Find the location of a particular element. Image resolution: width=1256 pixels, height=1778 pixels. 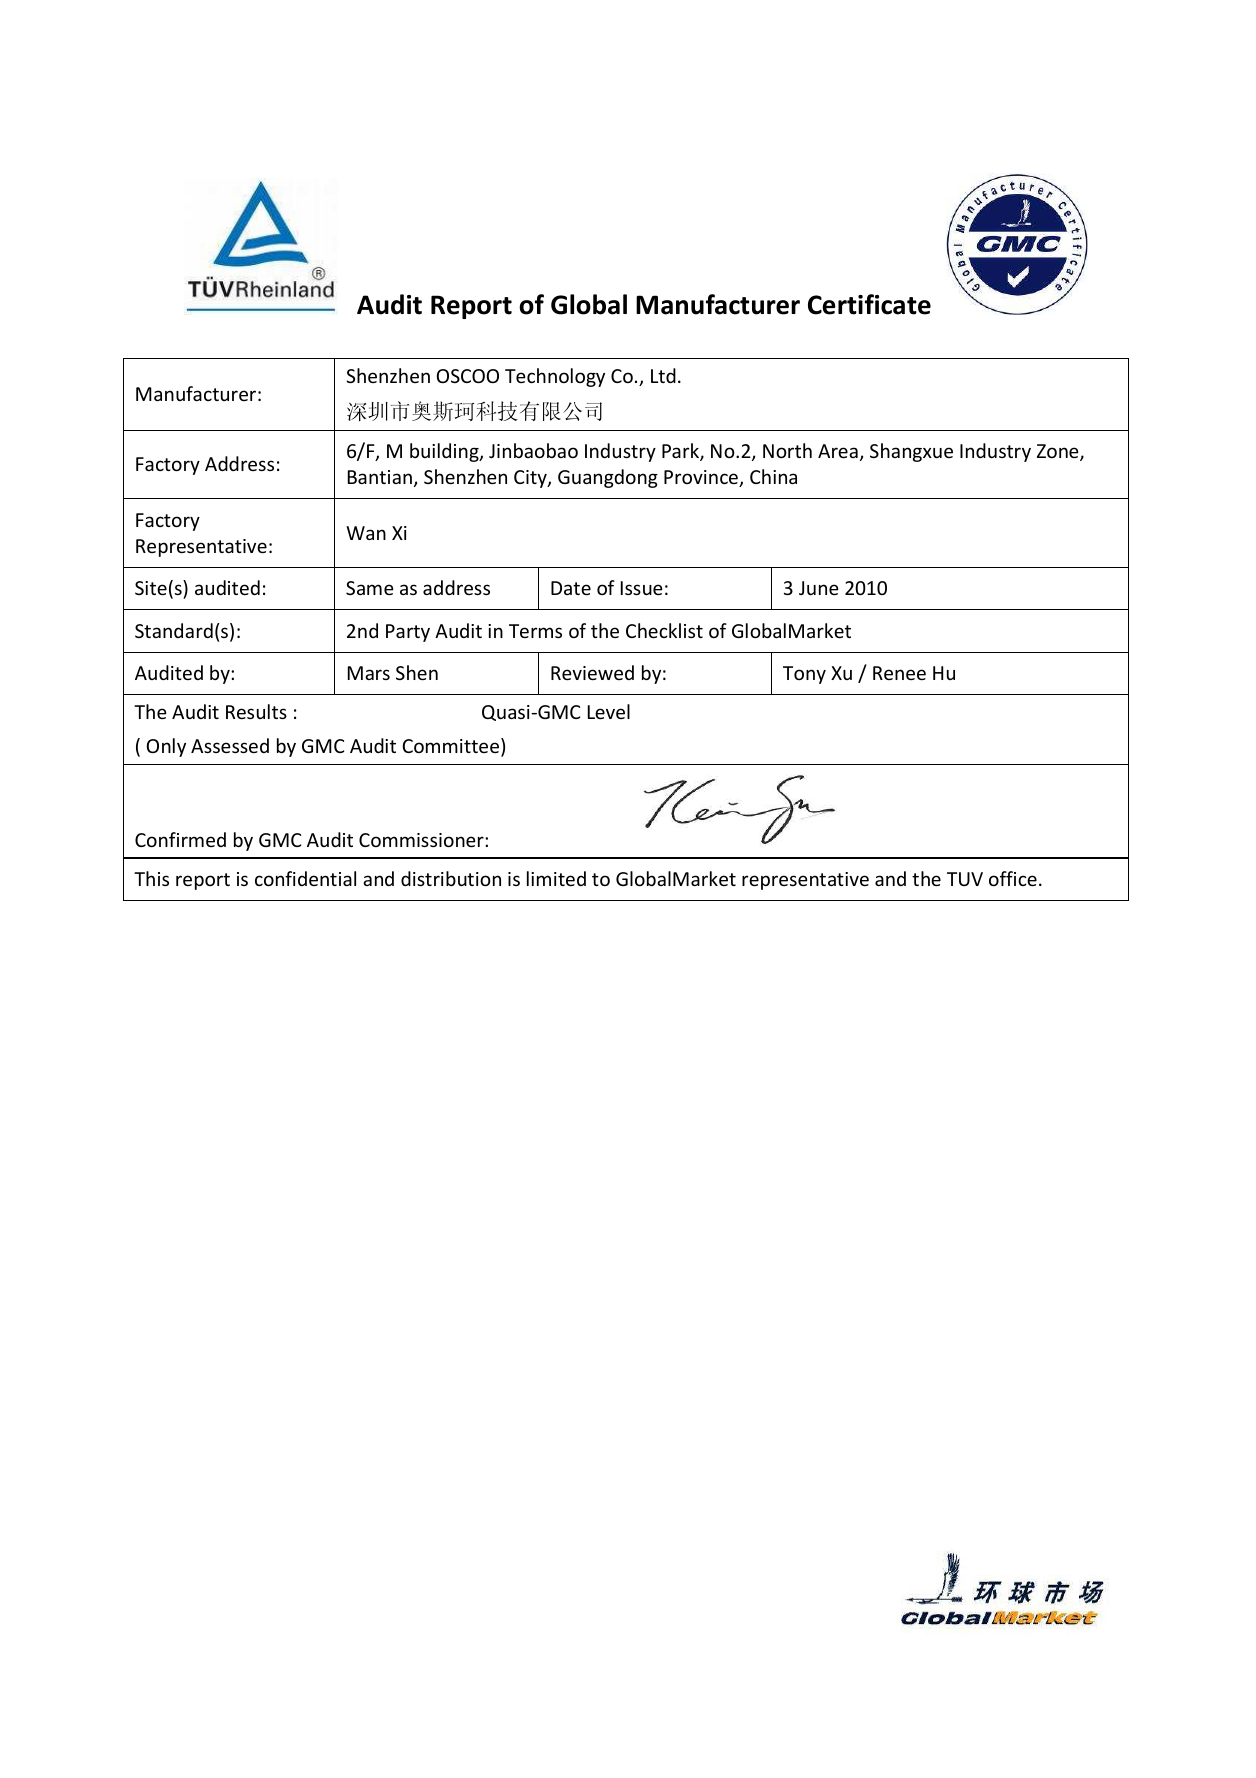

Reviewed is located at coordinates (592, 672).
